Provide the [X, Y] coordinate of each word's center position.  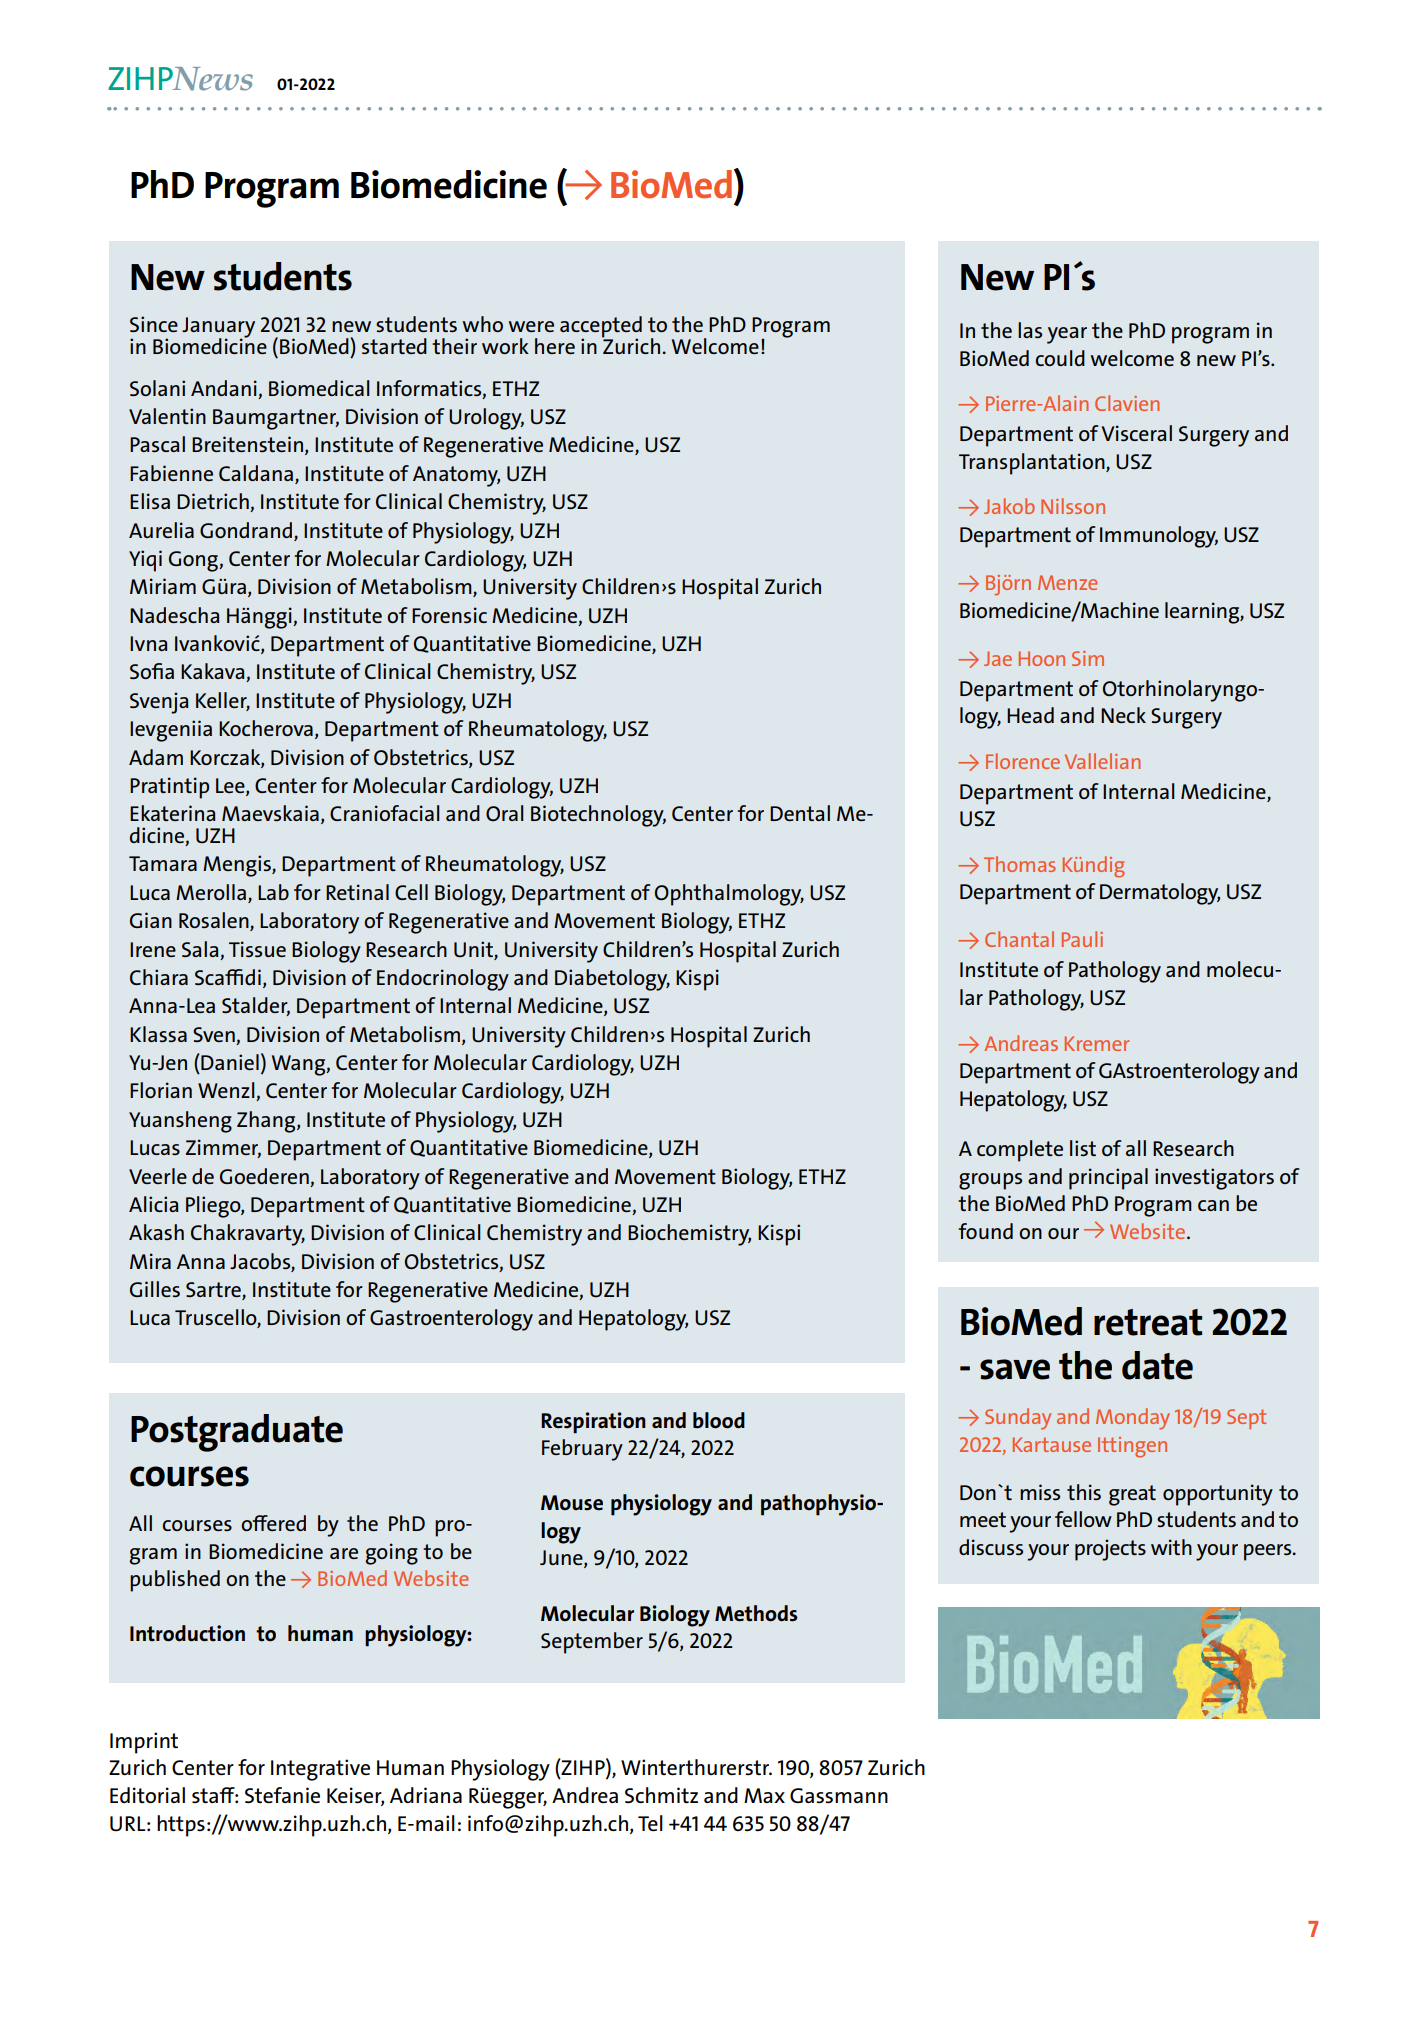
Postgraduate [237, 1433]
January [218, 328]
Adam [156, 757]
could [1060, 358]
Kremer [1097, 1043]
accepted [601, 328]
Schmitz [661, 1795]
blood [719, 1420]
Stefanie [282, 1795]
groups [990, 1181]
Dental [800, 813]
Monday [1133, 1419]
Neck [1123, 715]
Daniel [230, 1062]
